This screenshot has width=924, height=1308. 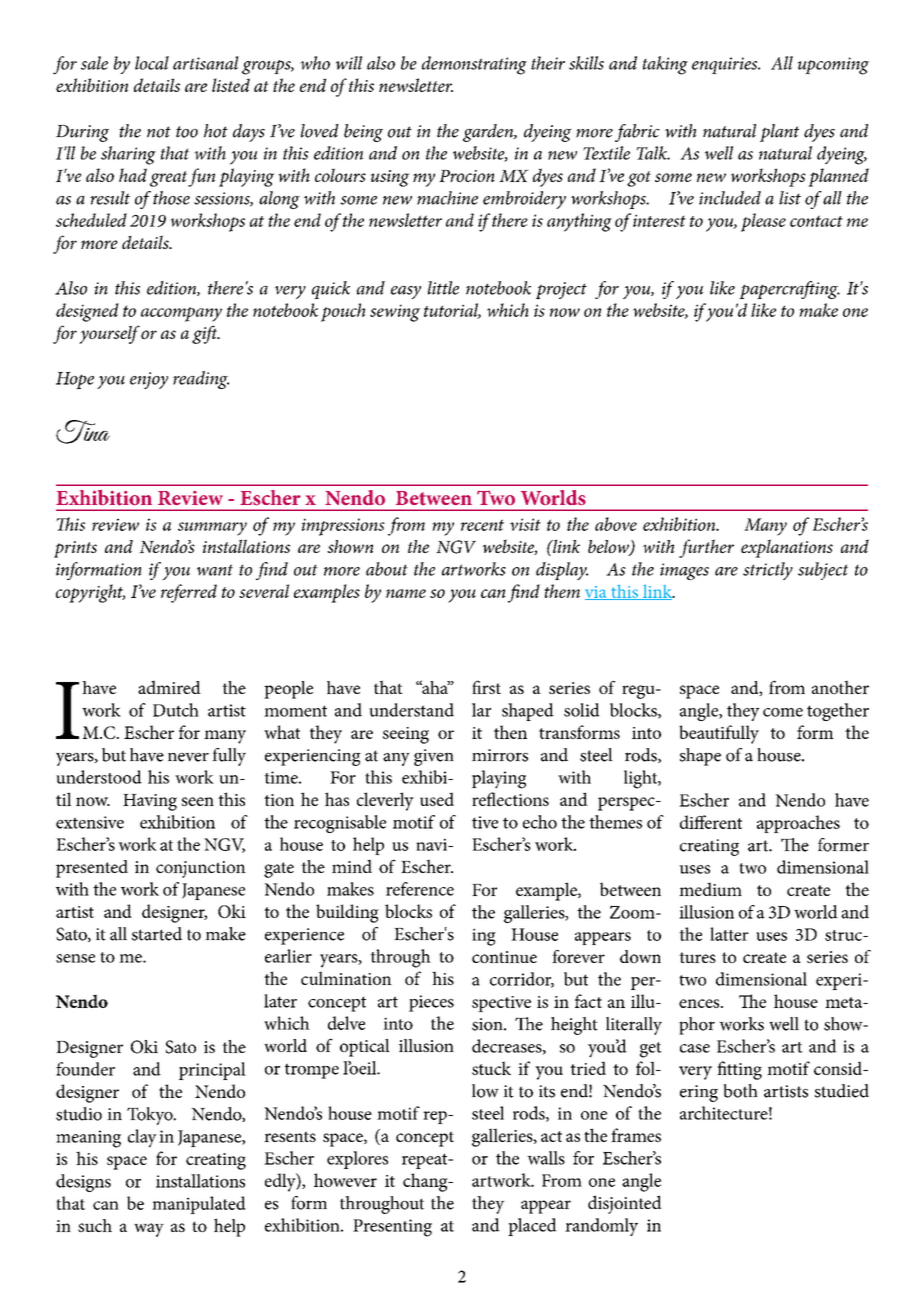 What do you see at coordinates (726, 65) in the screenshot?
I see `enquiries` at bounding box center [726, 65].
